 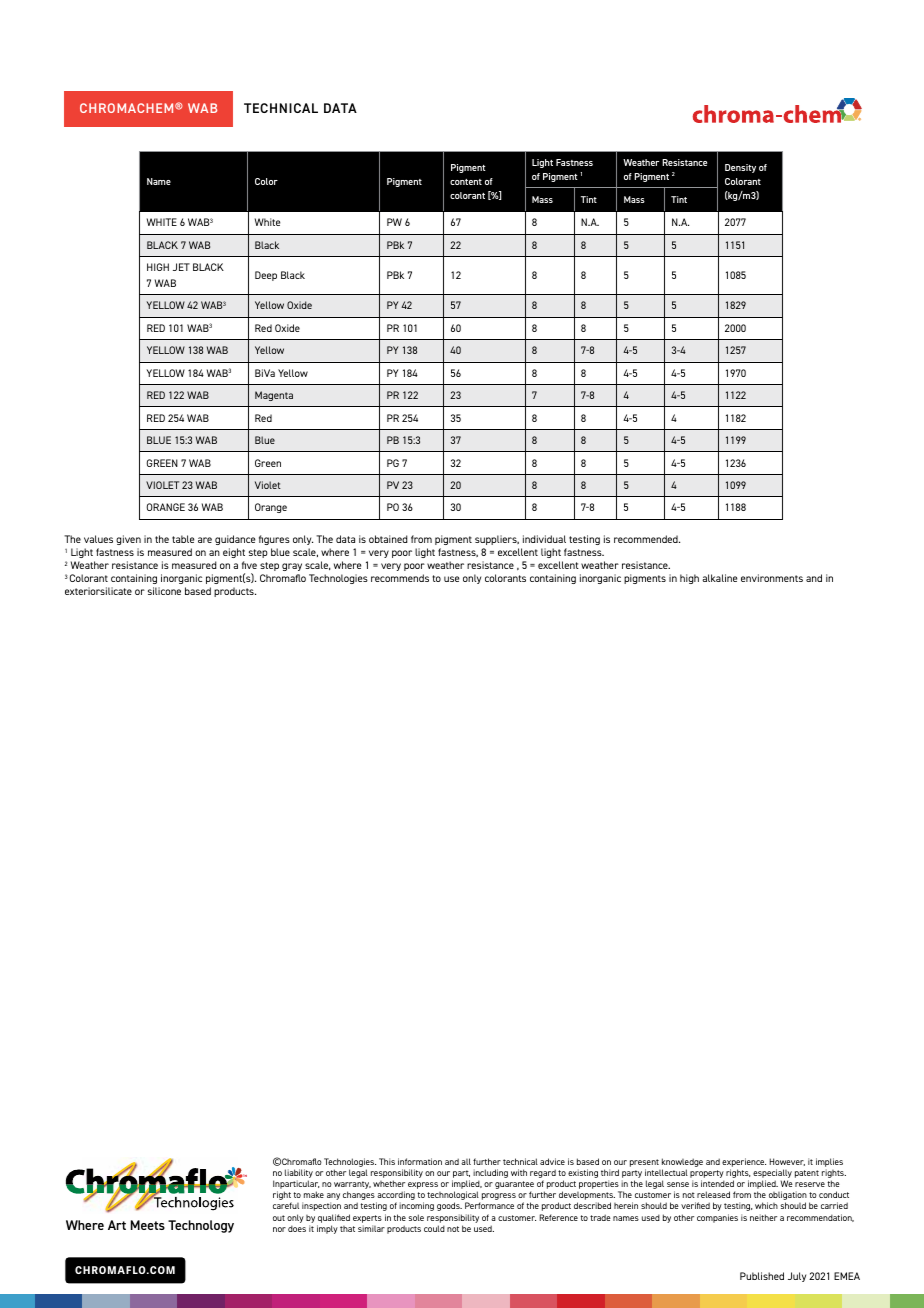 I want to click on JET, so click(x=181, y=267).
